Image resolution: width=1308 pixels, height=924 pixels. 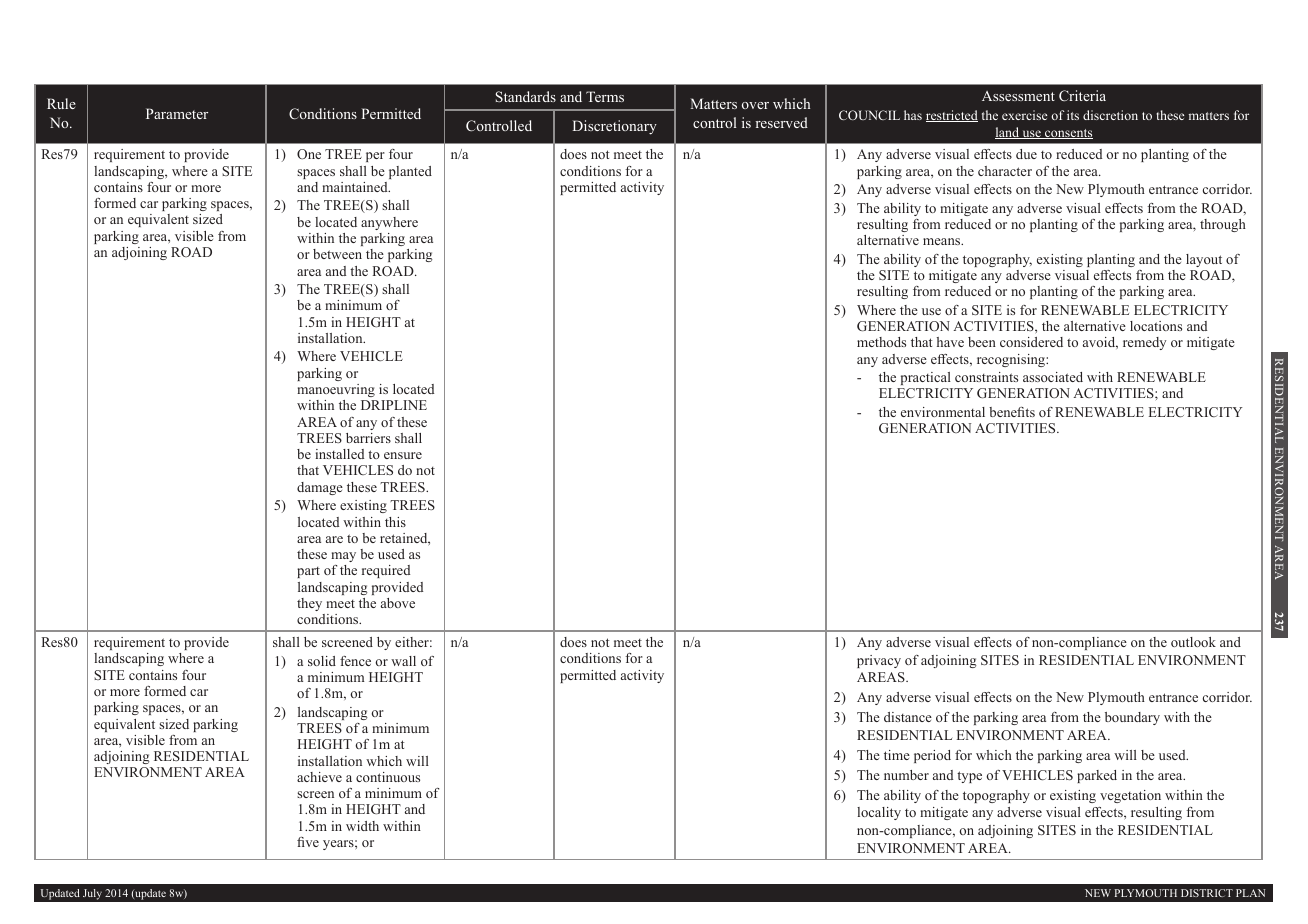 What do you see at coordinates (395, 522) in the image?
I see `this` at bounding box center [395, 522].
